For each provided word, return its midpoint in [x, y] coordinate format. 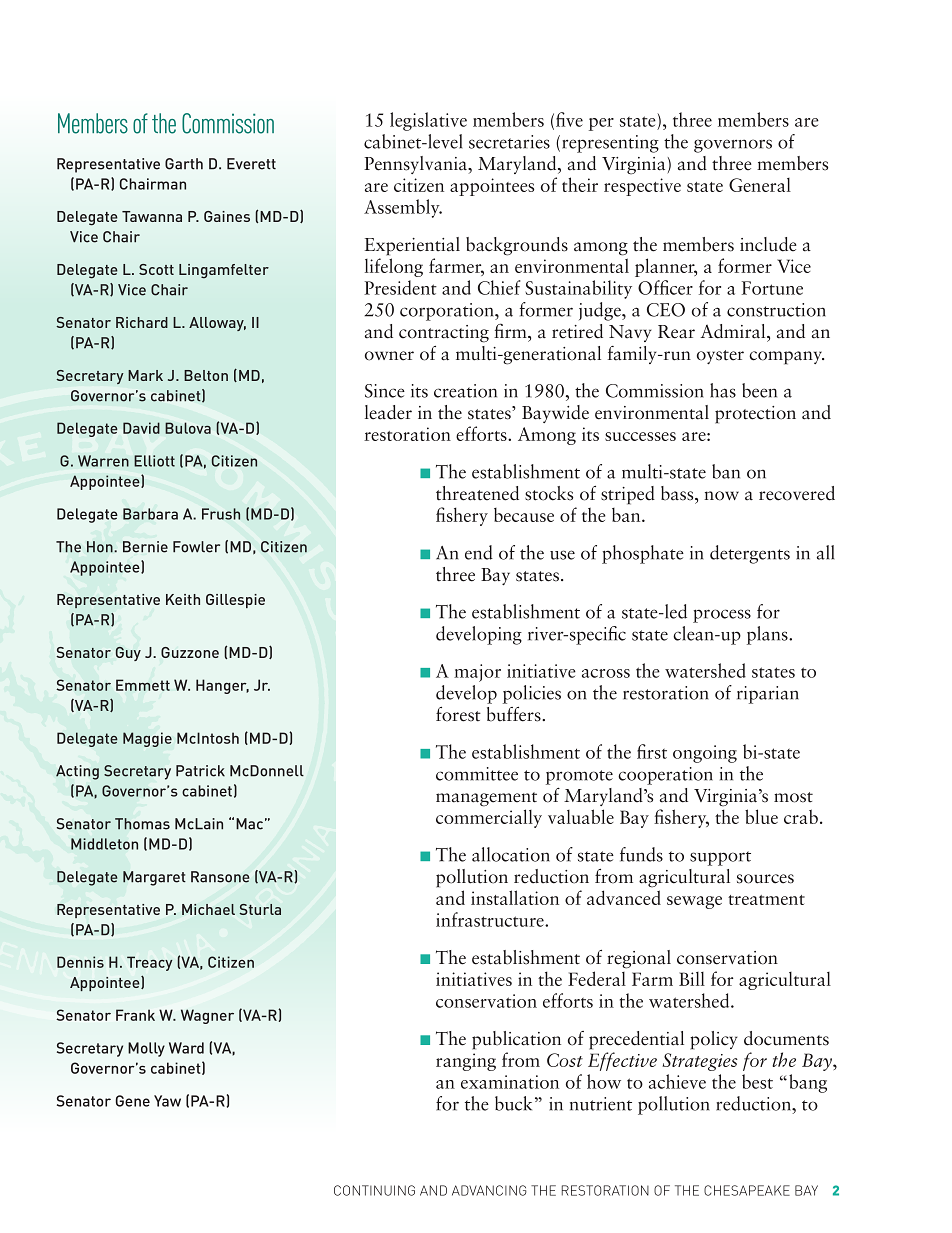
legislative [428, 121]
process [722, 616]
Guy [128, 654]
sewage [694, 902]
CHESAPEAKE [747, 1190]
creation [465, 391]
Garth [184, 164]
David [141, 428]
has [723, 390]
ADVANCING [489, 1190]
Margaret [154, 878]
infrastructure [491, 919]
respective [642, 187]
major [477, 673]
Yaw [167, 1101]
